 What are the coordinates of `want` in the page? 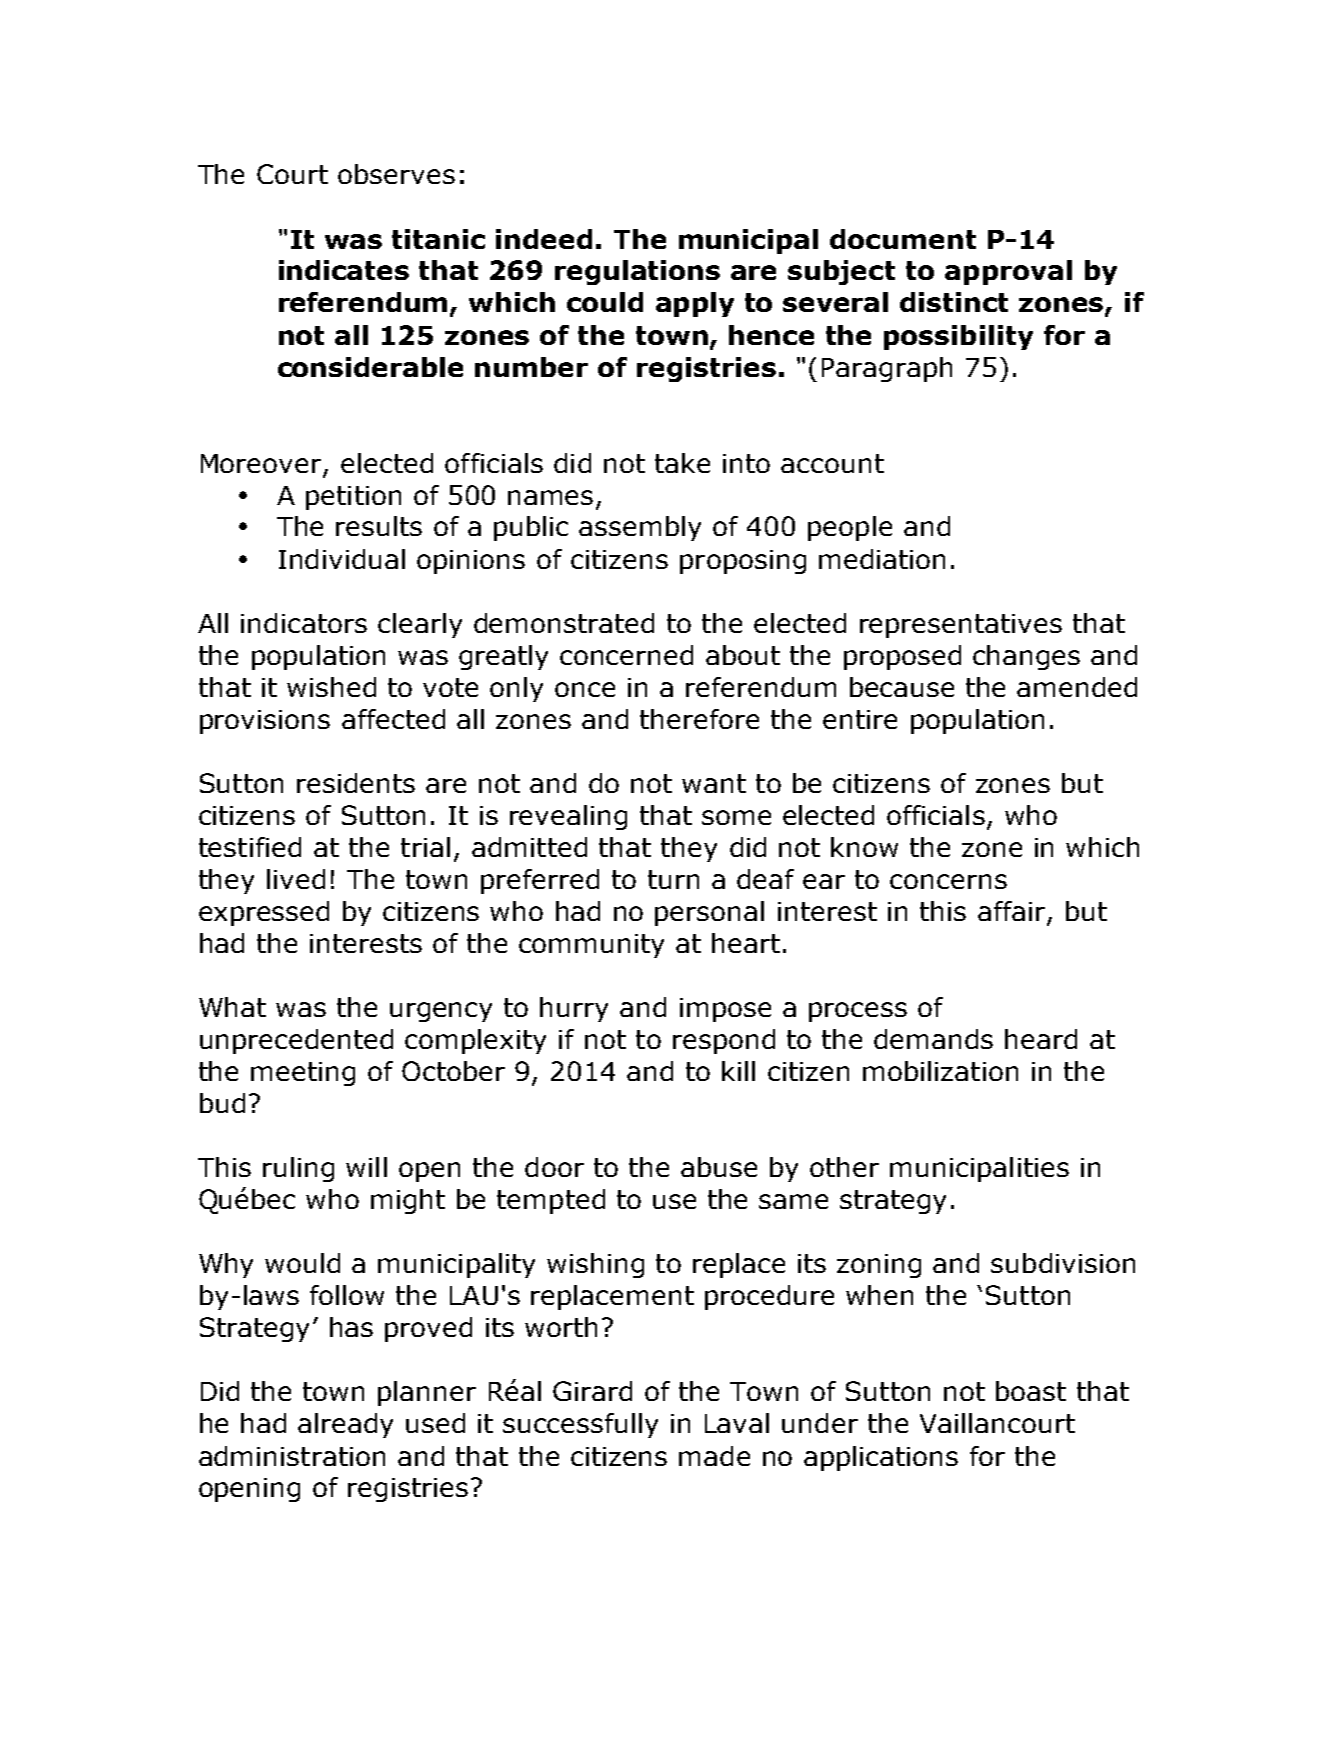 It's located at (714, 783).
